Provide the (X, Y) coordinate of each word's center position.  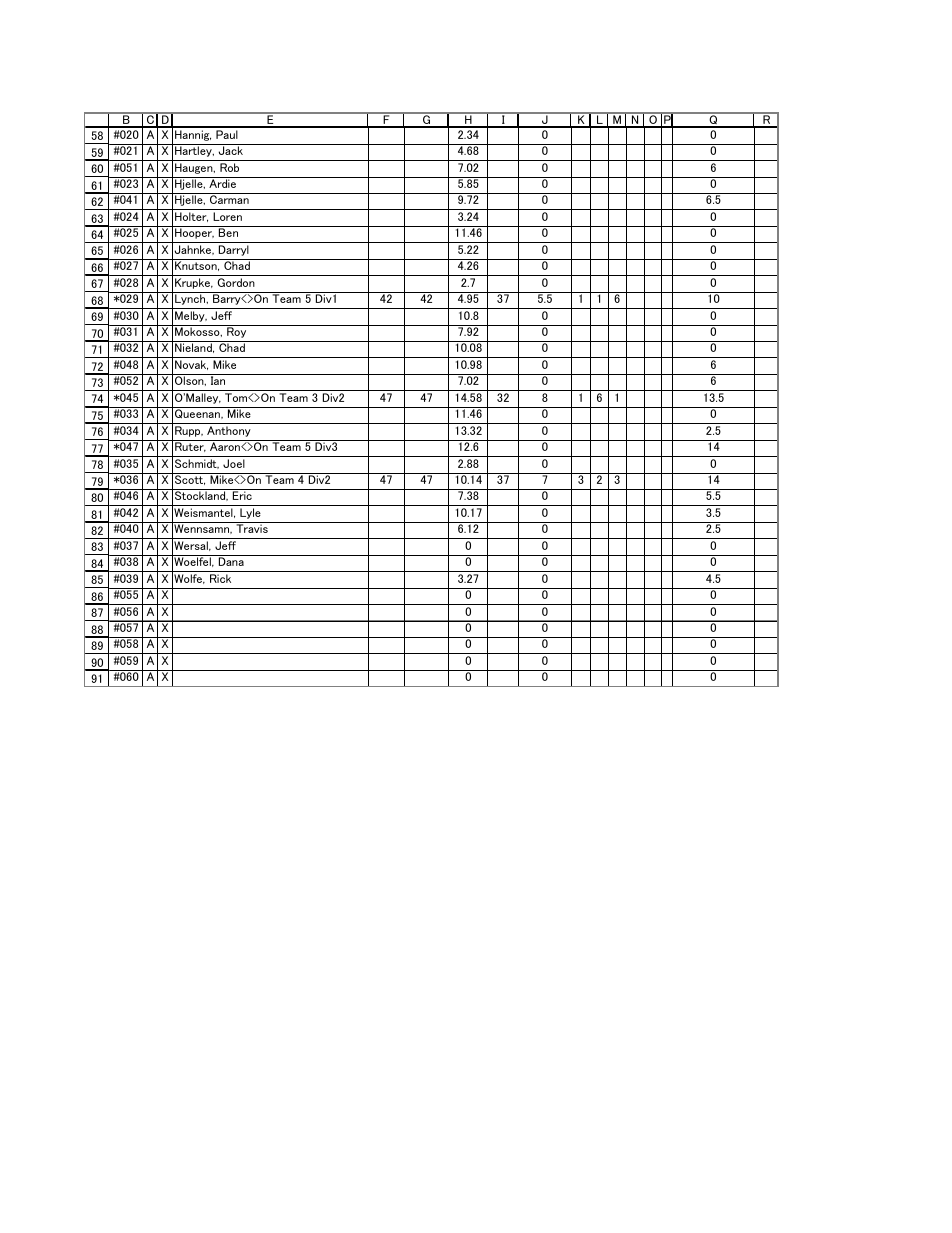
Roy (237, 331)
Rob (229, 167)
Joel (234, 463)
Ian (218, 380)
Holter (191, 217)
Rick (220, 578)
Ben (228, 232)
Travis (252, 528)
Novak (191, 365)
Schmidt (197, 464)
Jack (231, 150)
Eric (242, 495)
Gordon (236, 282)
